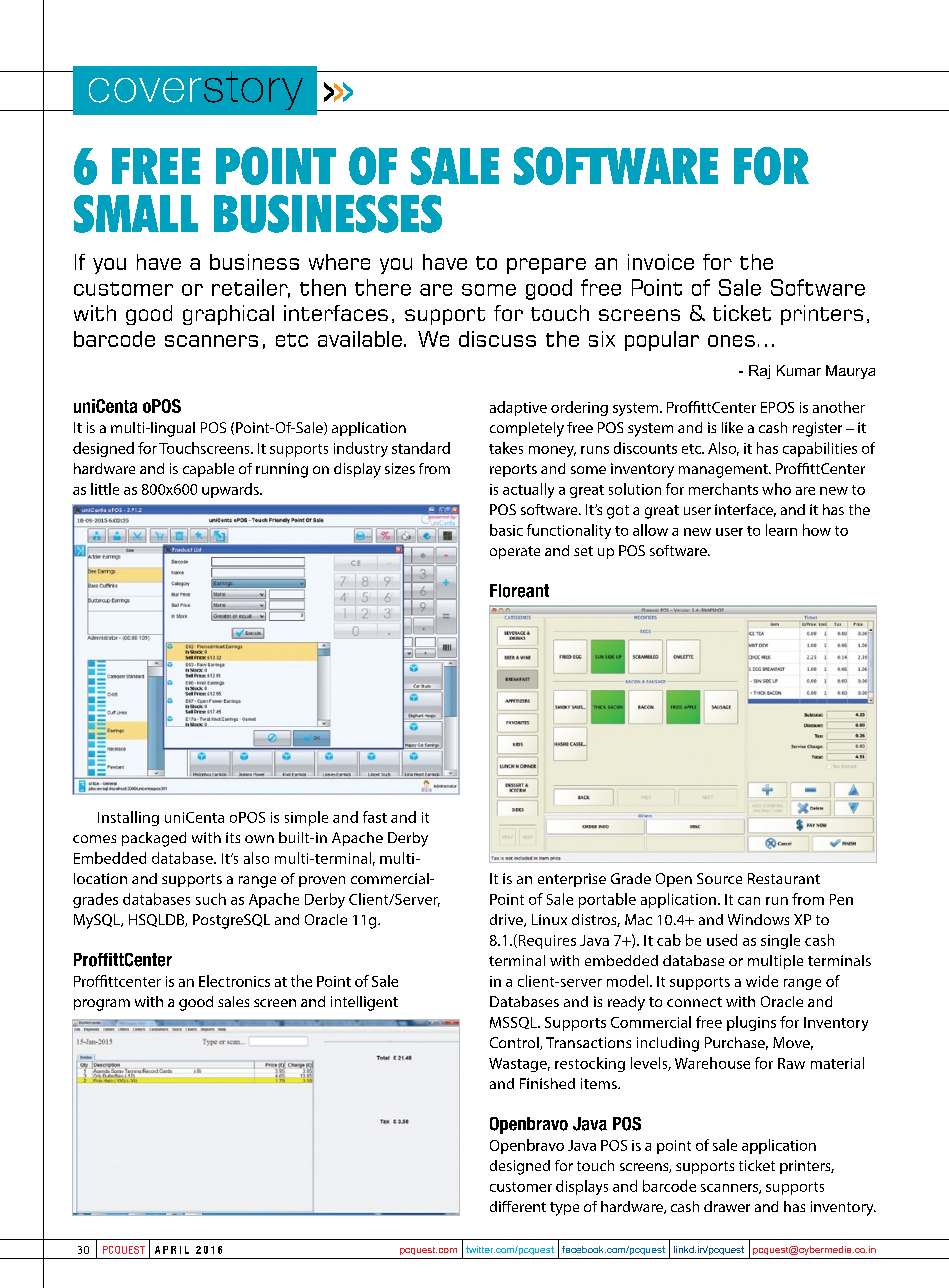 The height and width of the document is (1288, 949). What do you see at coordinates (136, 214) in the document?
I see `Small` at bounding box center [136, 214].
